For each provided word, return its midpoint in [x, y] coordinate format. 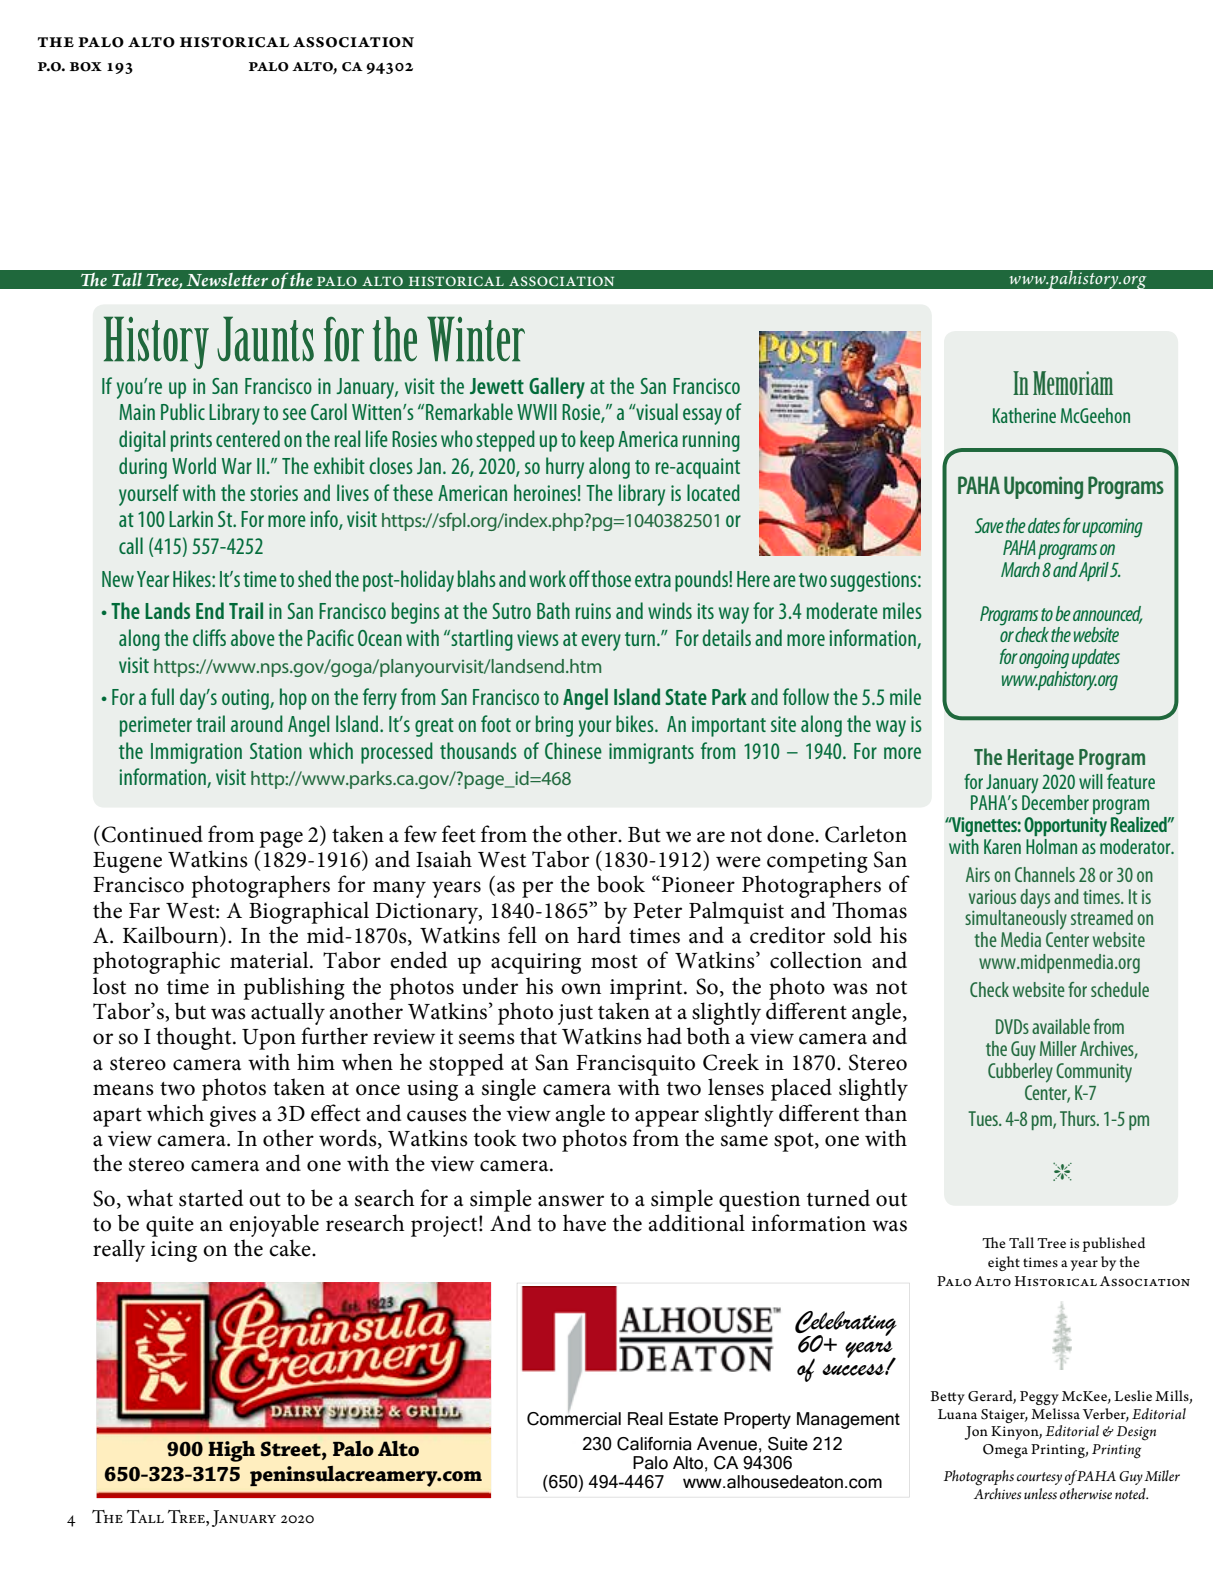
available [1061, 1026]
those [611, 578]
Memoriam [1073, 383]
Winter [476, 339]
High [231, 1451]
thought [195, 1038]
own [581, 989]
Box [86, 67]
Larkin [191, 518]
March [1020, 569]
